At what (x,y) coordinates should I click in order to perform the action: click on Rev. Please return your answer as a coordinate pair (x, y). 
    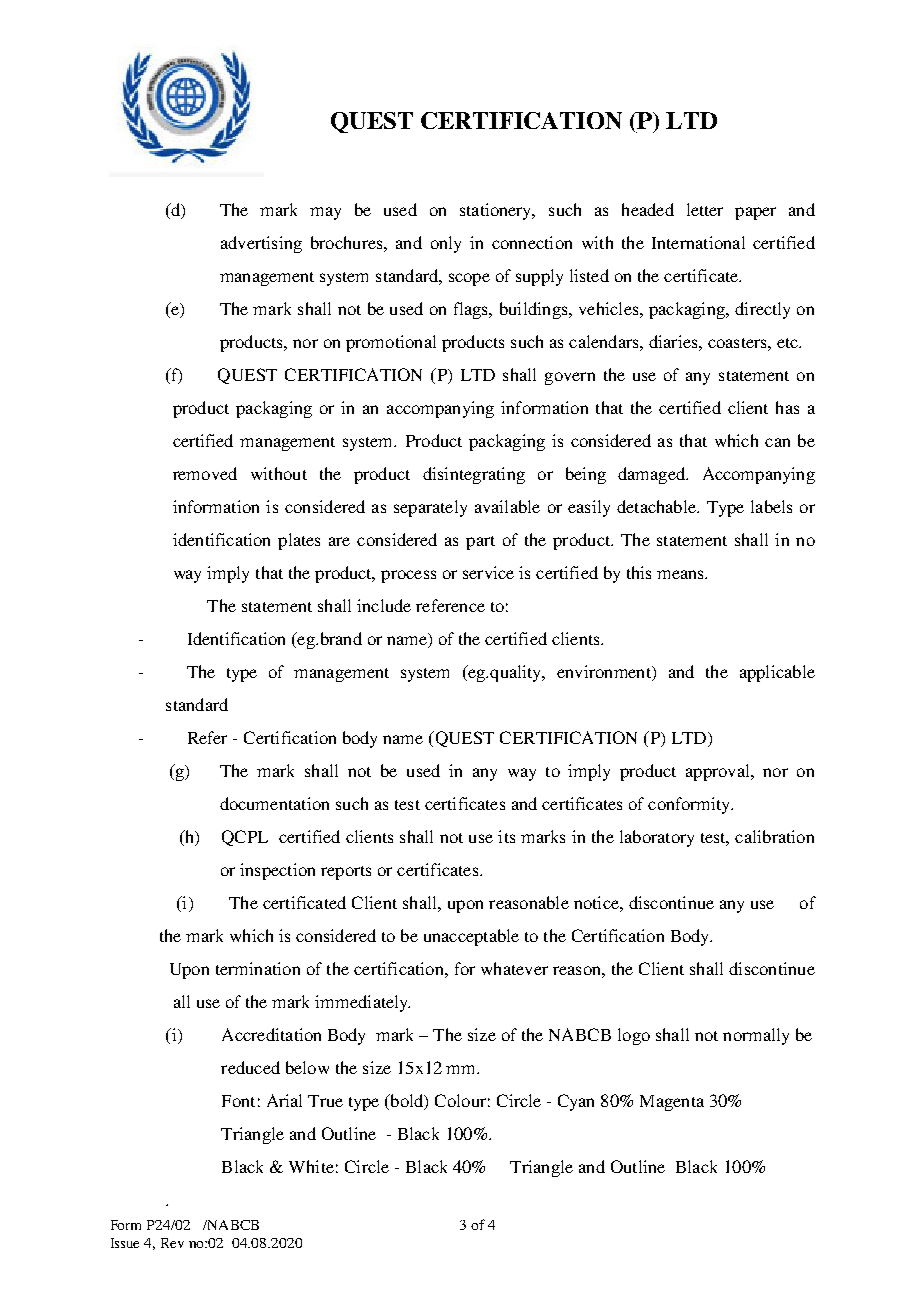
    Looking at the image, I should click on (172, 1243).
